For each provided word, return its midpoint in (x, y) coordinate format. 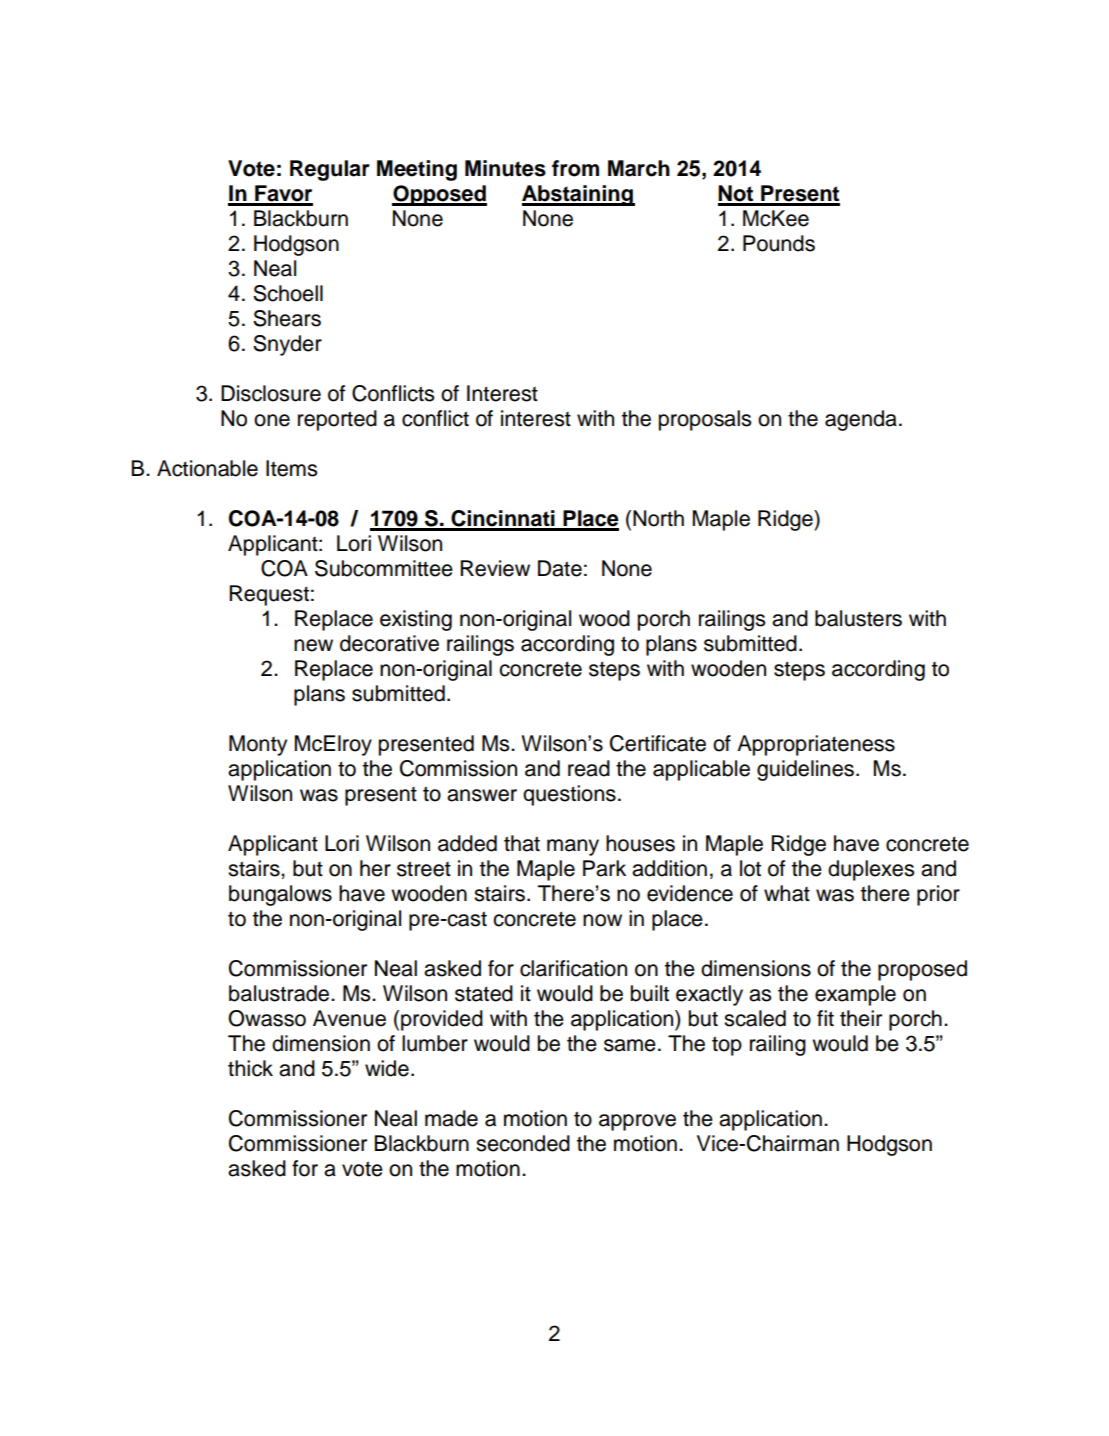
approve (637, 1122)
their (861, 1018)
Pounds (779, 243)
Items (291, 468)
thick (250, 1068)
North (658, 518)
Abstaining (578, 195)
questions (569, 795)
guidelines (805, 770)
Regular (330, 170)
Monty (258, 745)
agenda (861, 420)
